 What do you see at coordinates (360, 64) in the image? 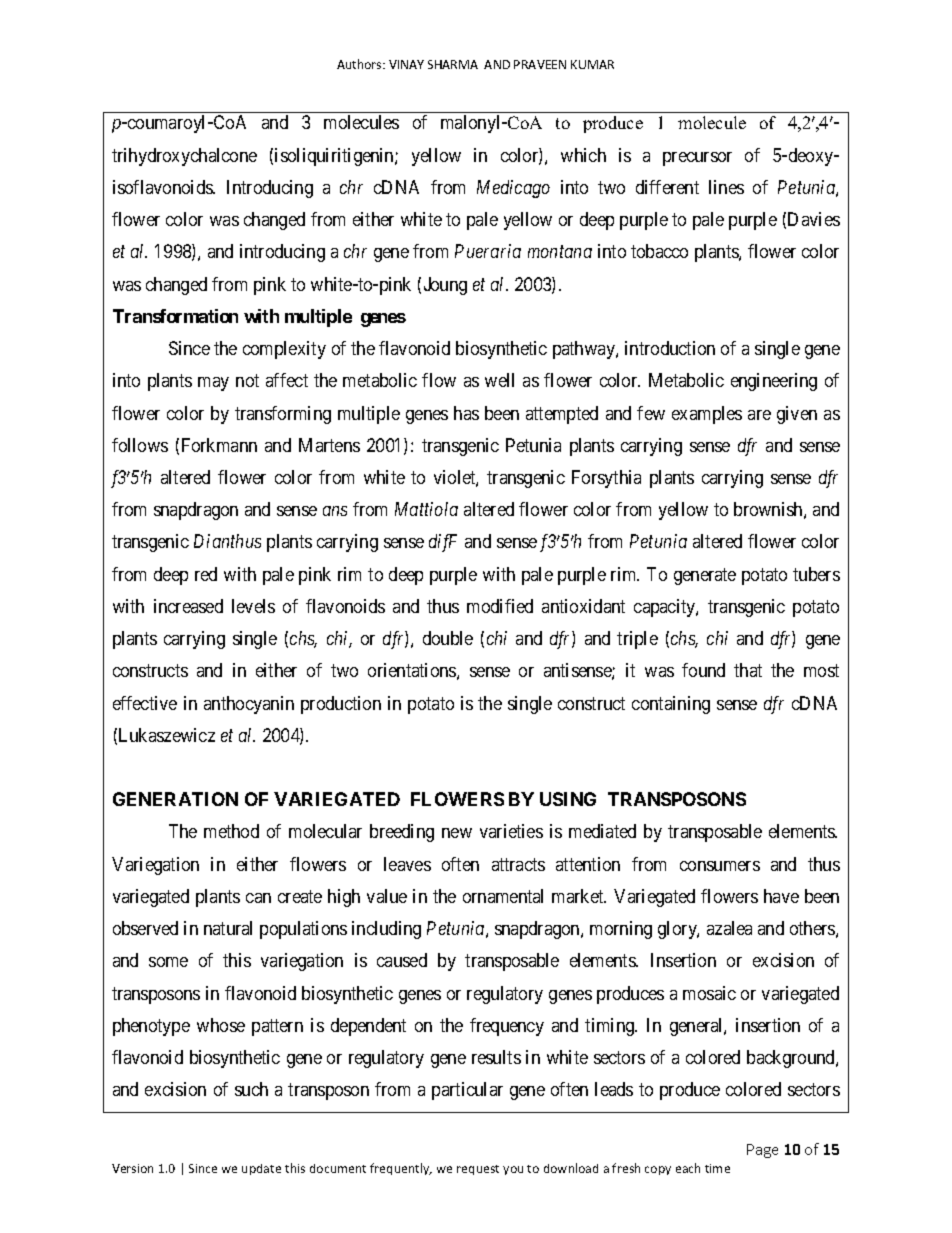
I see `Authors` at bounding box center [360, 64].
